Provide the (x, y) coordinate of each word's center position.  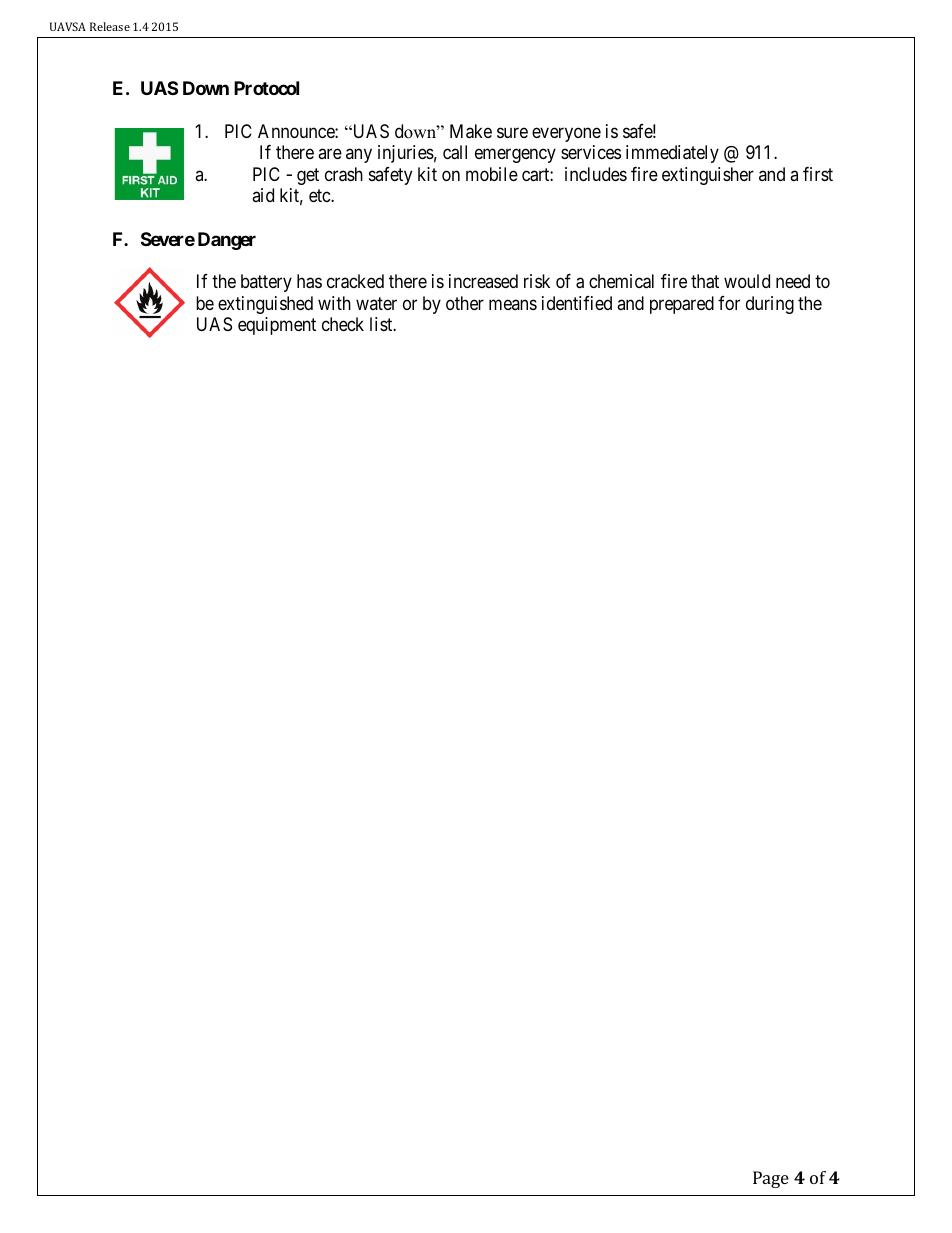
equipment (277, 326)
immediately (672, 154)
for (729, 303)
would (747, 281)
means (513, 304)
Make (471, 131)
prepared (682, 305)
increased (483, 281)
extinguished (265, 305)
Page (771, 1179)
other (465, 303)
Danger (227, 241)
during (770, 305)
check (343, 324)
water (376, 303)
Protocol (266, 88)
